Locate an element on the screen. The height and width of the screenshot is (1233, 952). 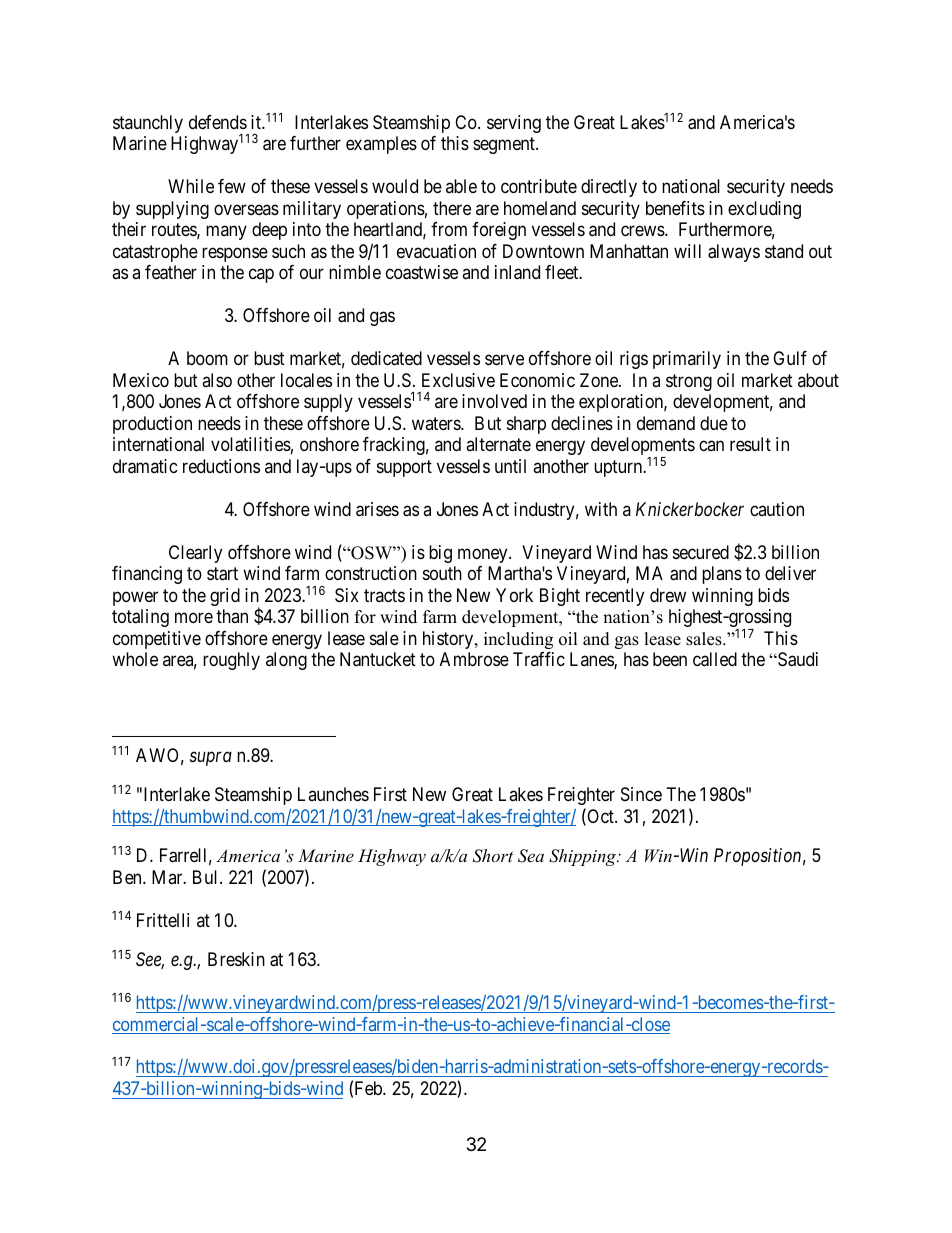
reductions is located at coordinates (221, 466).
